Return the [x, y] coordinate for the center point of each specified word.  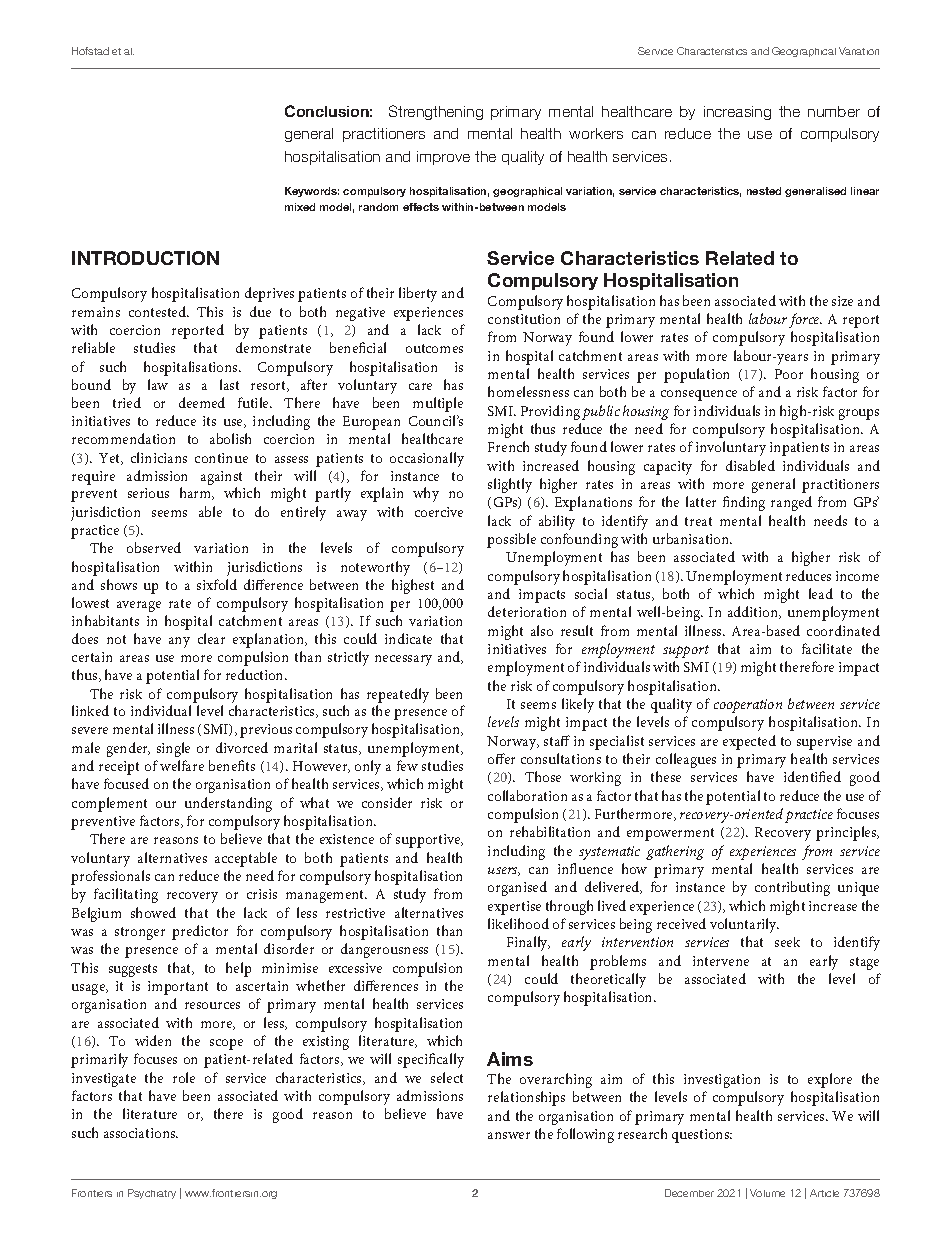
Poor [789, 374]
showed [153, 912]
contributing [792, 888]
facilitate [827, 648]
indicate [408, 638]
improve [443, 158]
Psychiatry [152, 1194]
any [179, 642]
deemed [202, 402]
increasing [737, 113]
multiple [438, 404]
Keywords [312, 192]
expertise [514, 908]
